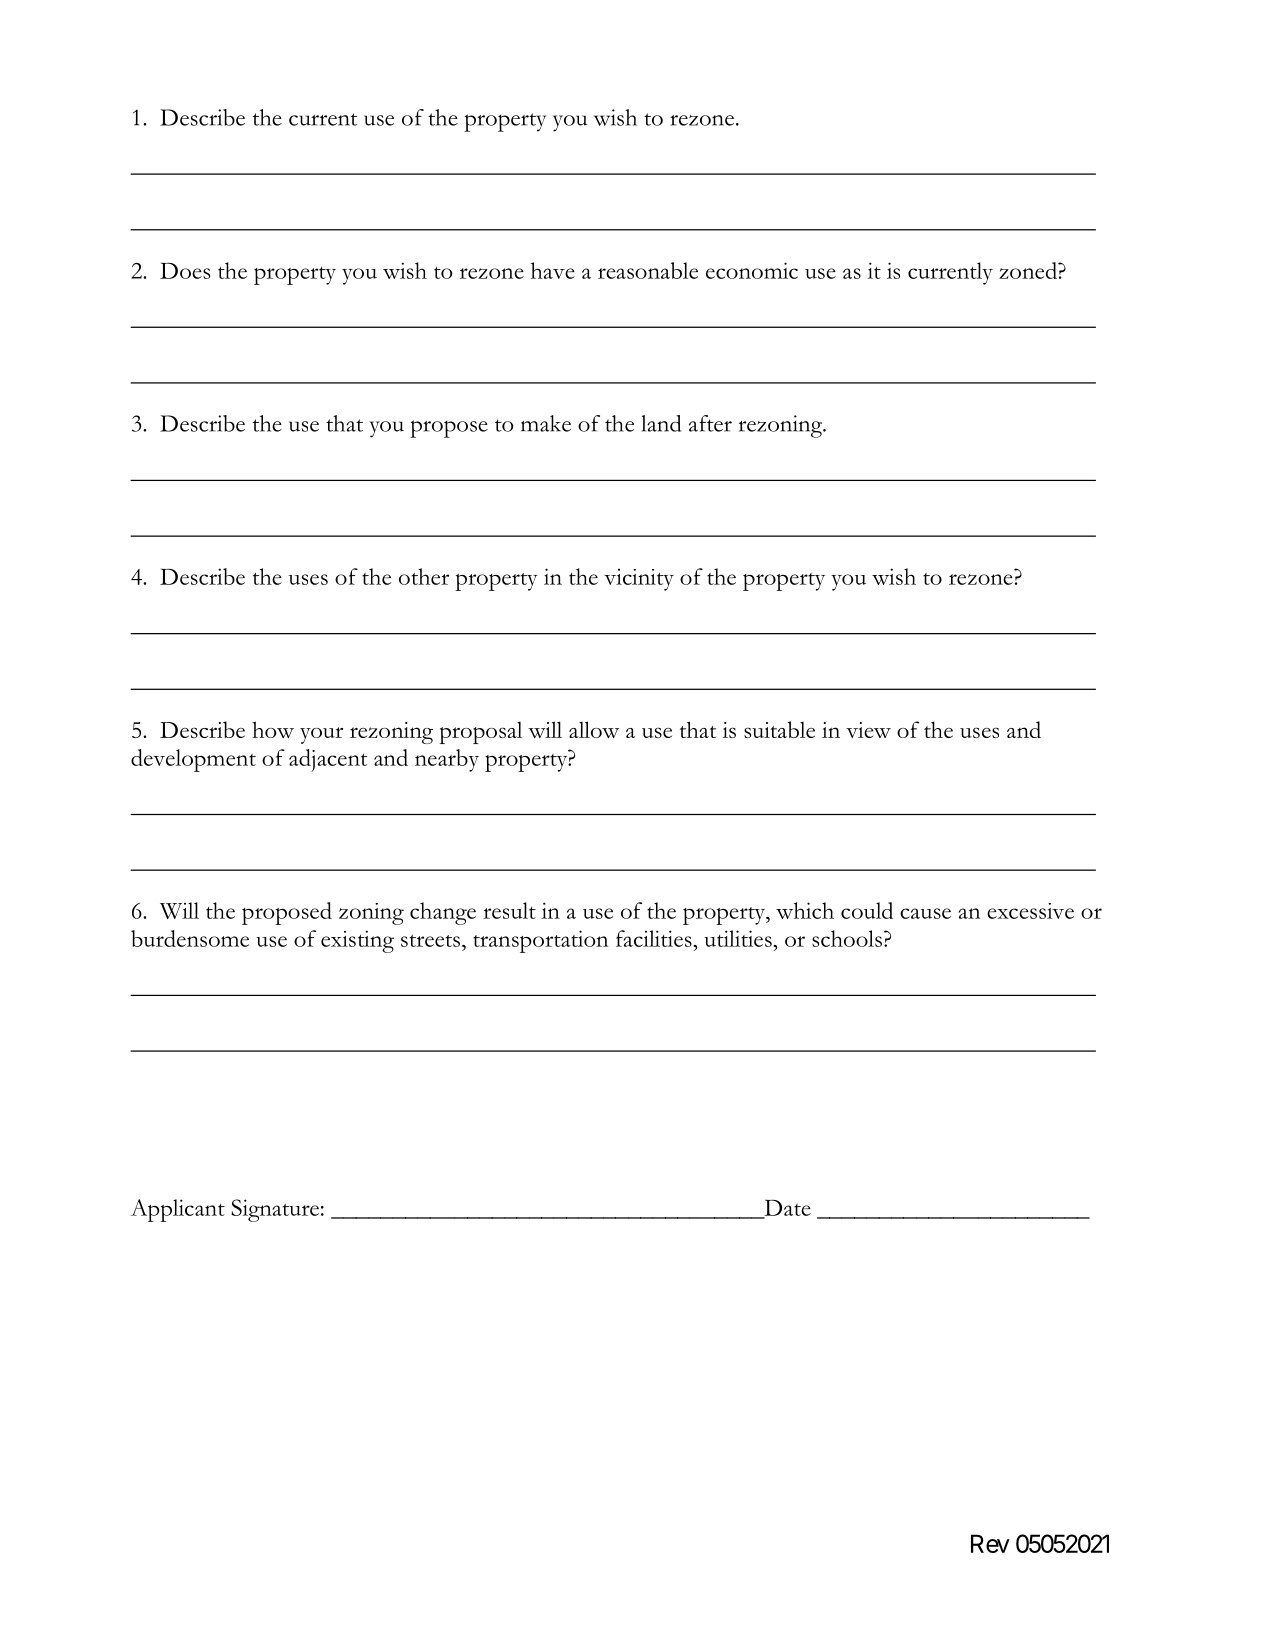 The width and height of the screenshot is (1262, 1633). What do you see at coordinates (847, 938) in the screenshot?
I see `schools` at bounding box center [847, 938].
